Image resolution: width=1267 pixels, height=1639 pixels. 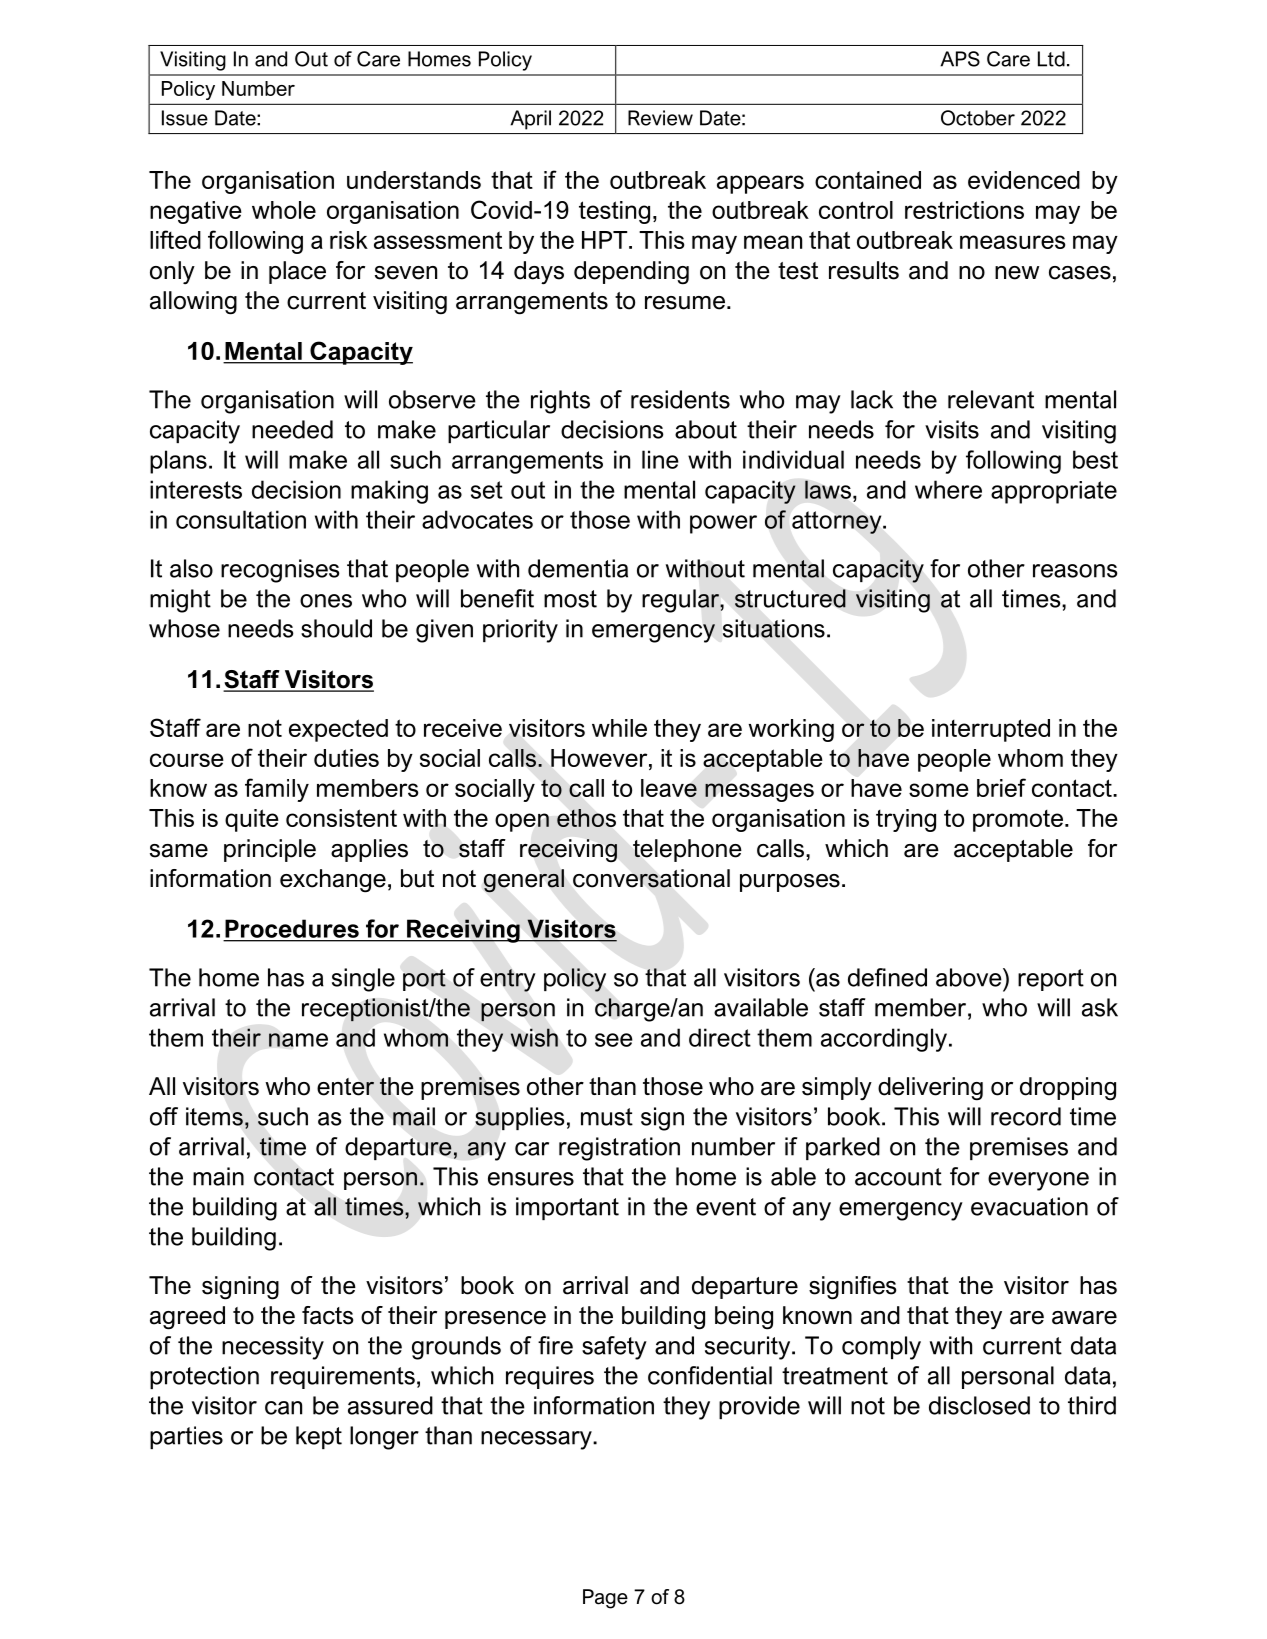 What do you see at coordinates (292, 429) in the screenshot?
I see `needed` at bounding box center [292, 429].
